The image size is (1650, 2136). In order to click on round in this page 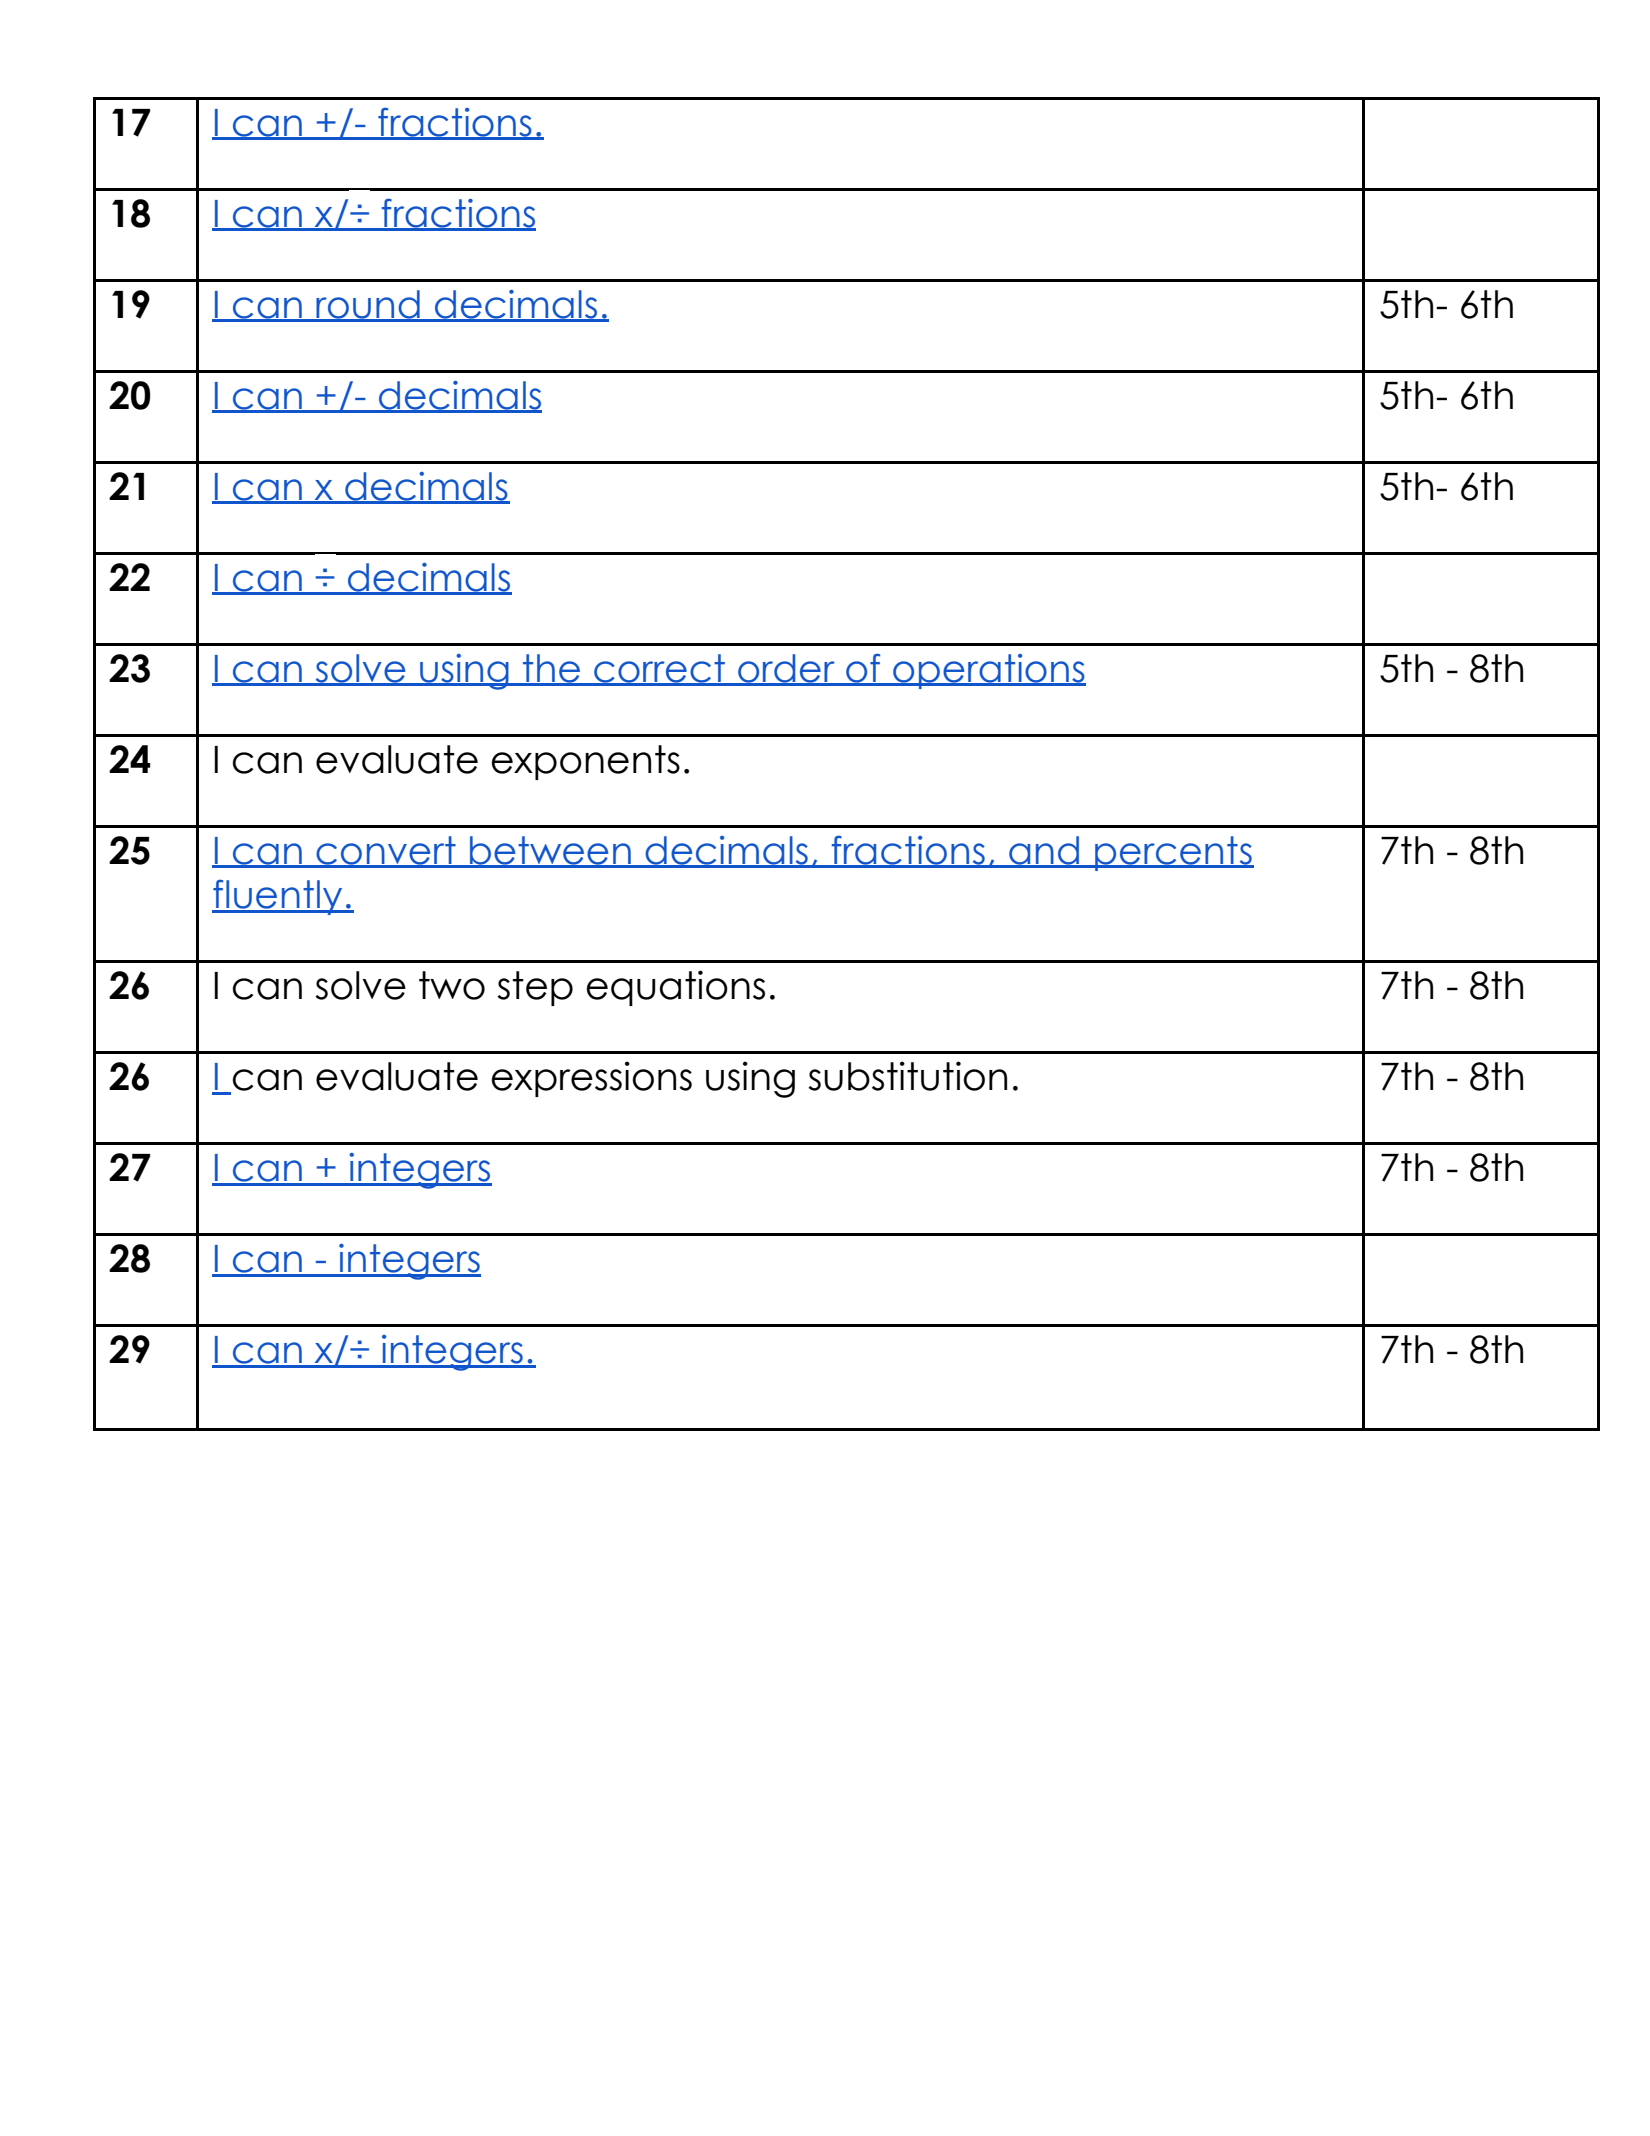, I will do `click(368, 305)`.
